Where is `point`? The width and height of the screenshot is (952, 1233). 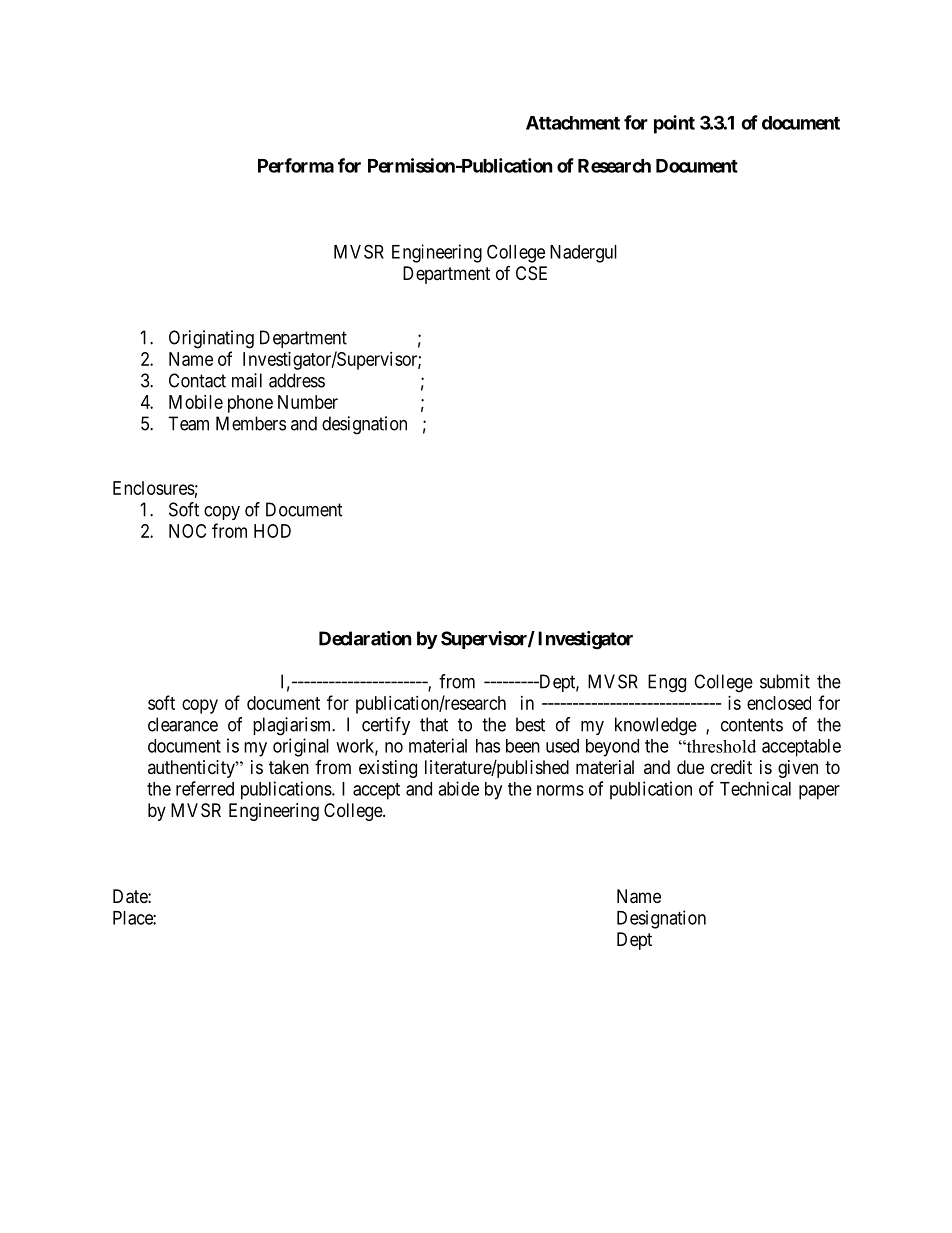
point is located at coordinates (674, 124).
